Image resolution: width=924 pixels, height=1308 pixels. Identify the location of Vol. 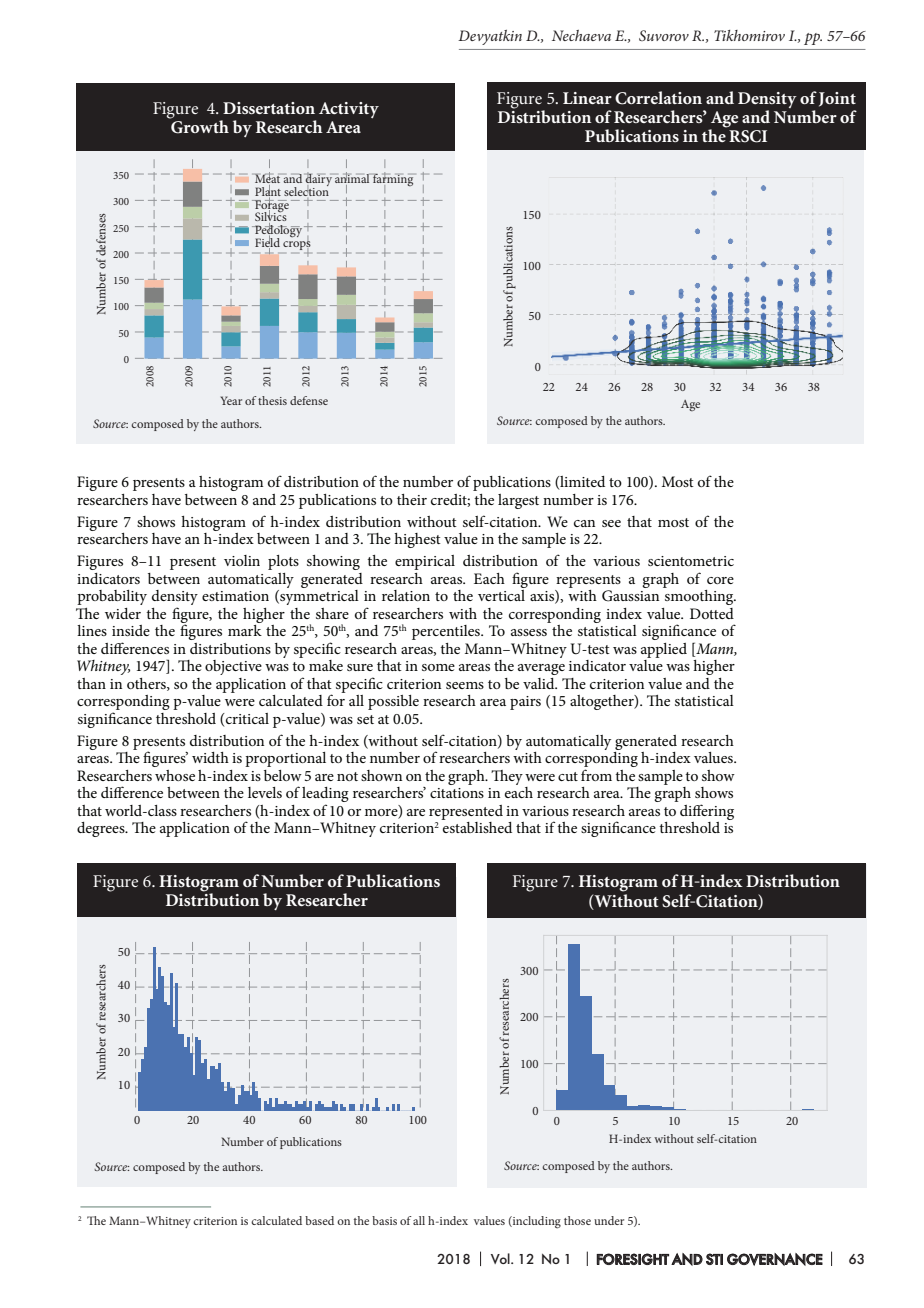
(501, 1258).
